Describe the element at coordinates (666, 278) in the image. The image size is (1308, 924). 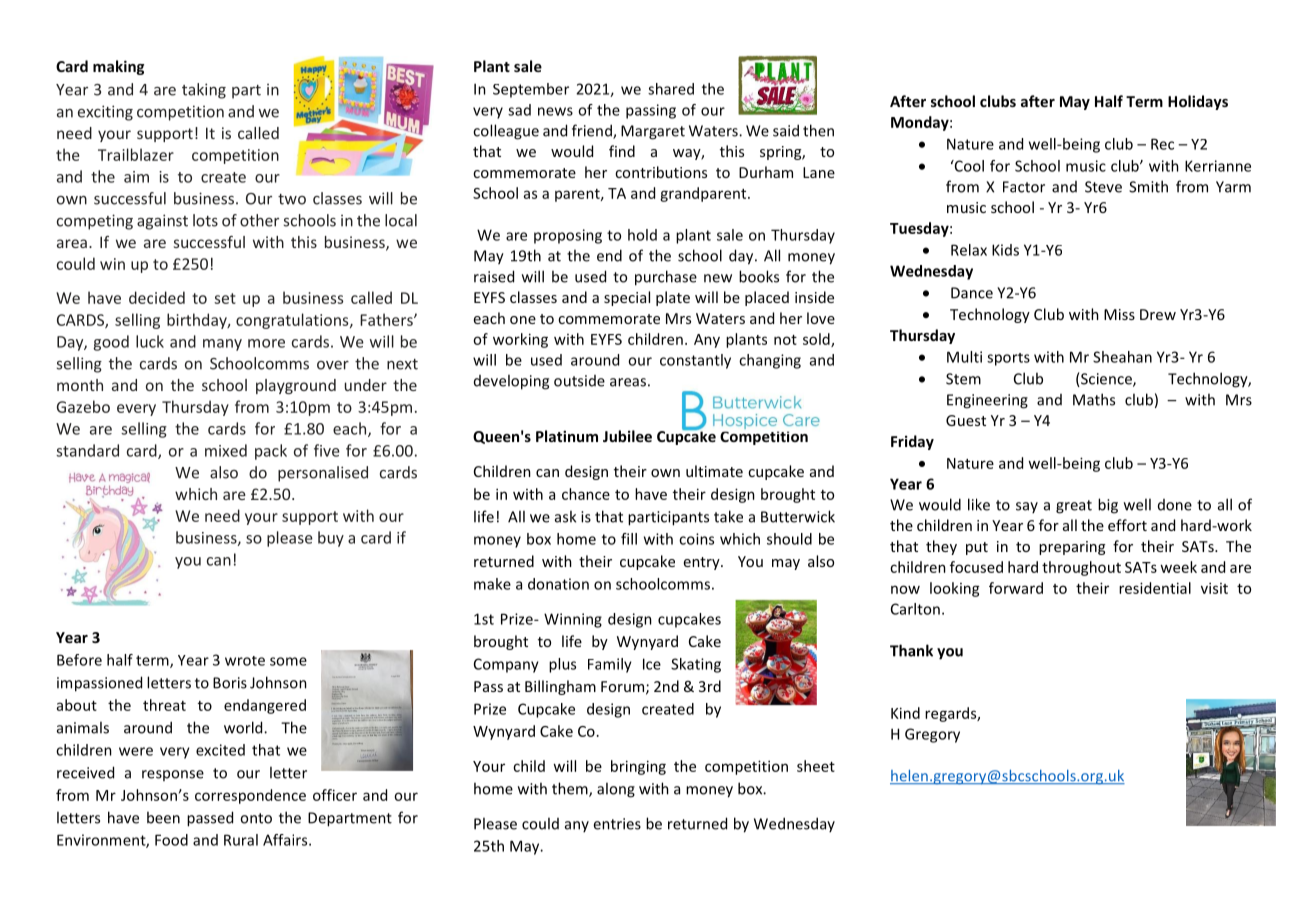
I see `purchase` at that location.
